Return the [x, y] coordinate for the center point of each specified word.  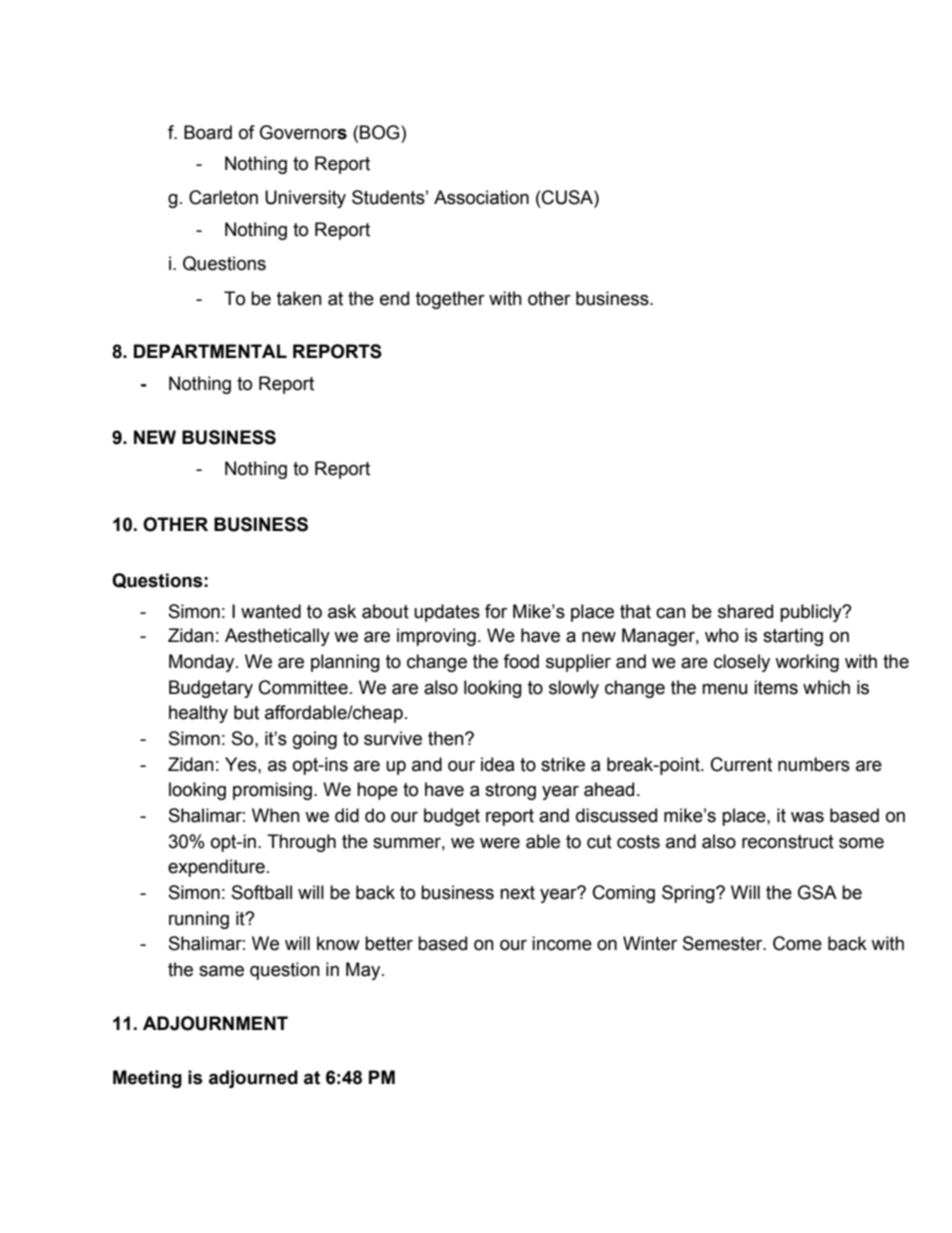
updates [447, 613]
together [450, 300]
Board [208, 132]
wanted [271, 611]
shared [745, 611]
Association [481, 197]
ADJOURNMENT [215, 1023]
